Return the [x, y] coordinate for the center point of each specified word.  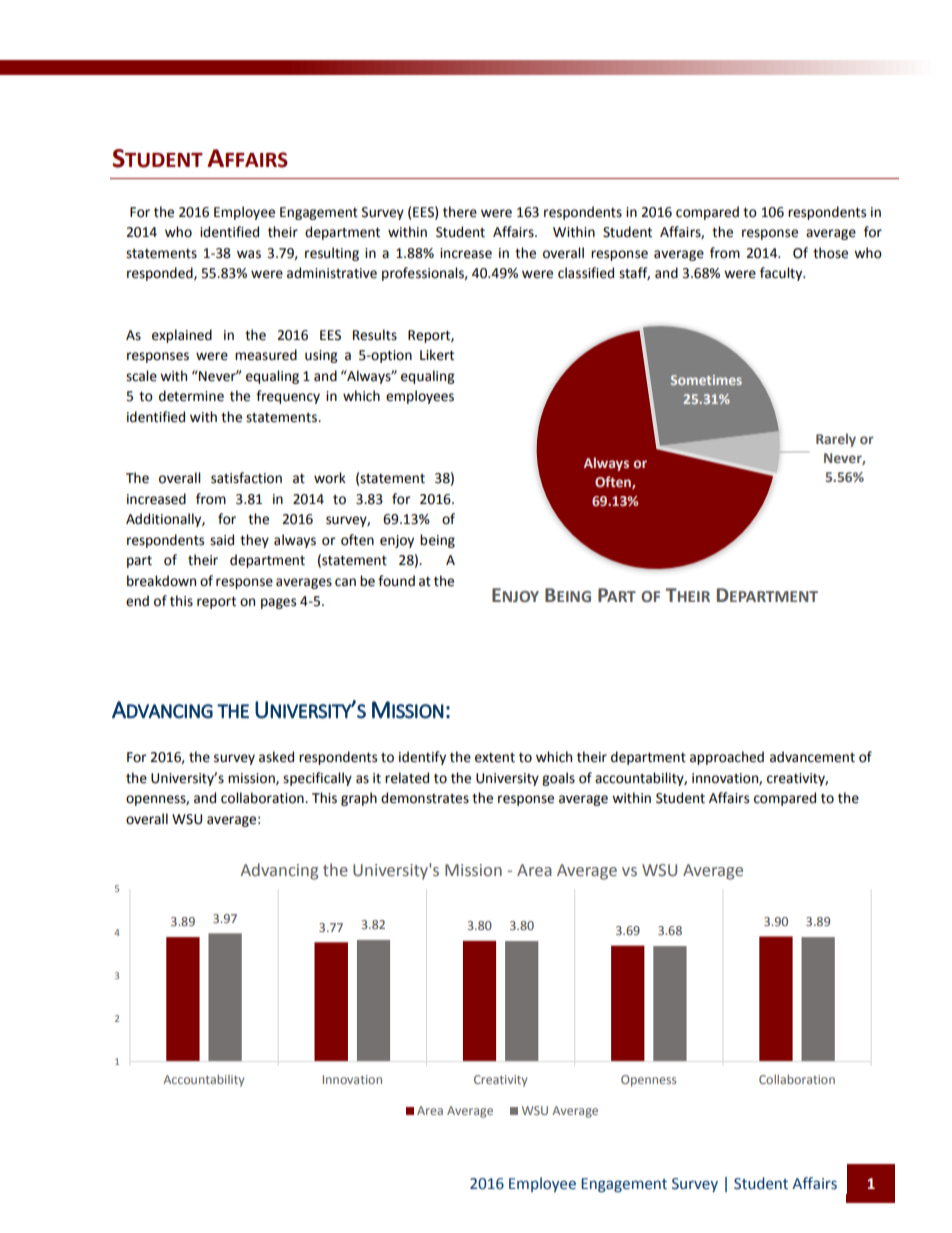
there [460, 212]
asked [276, 757]
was [249, 254]
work [330, 478]
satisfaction [246, 478]
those [830, 253]
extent [495, 758]
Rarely [836, 440]
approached [727, 758]
